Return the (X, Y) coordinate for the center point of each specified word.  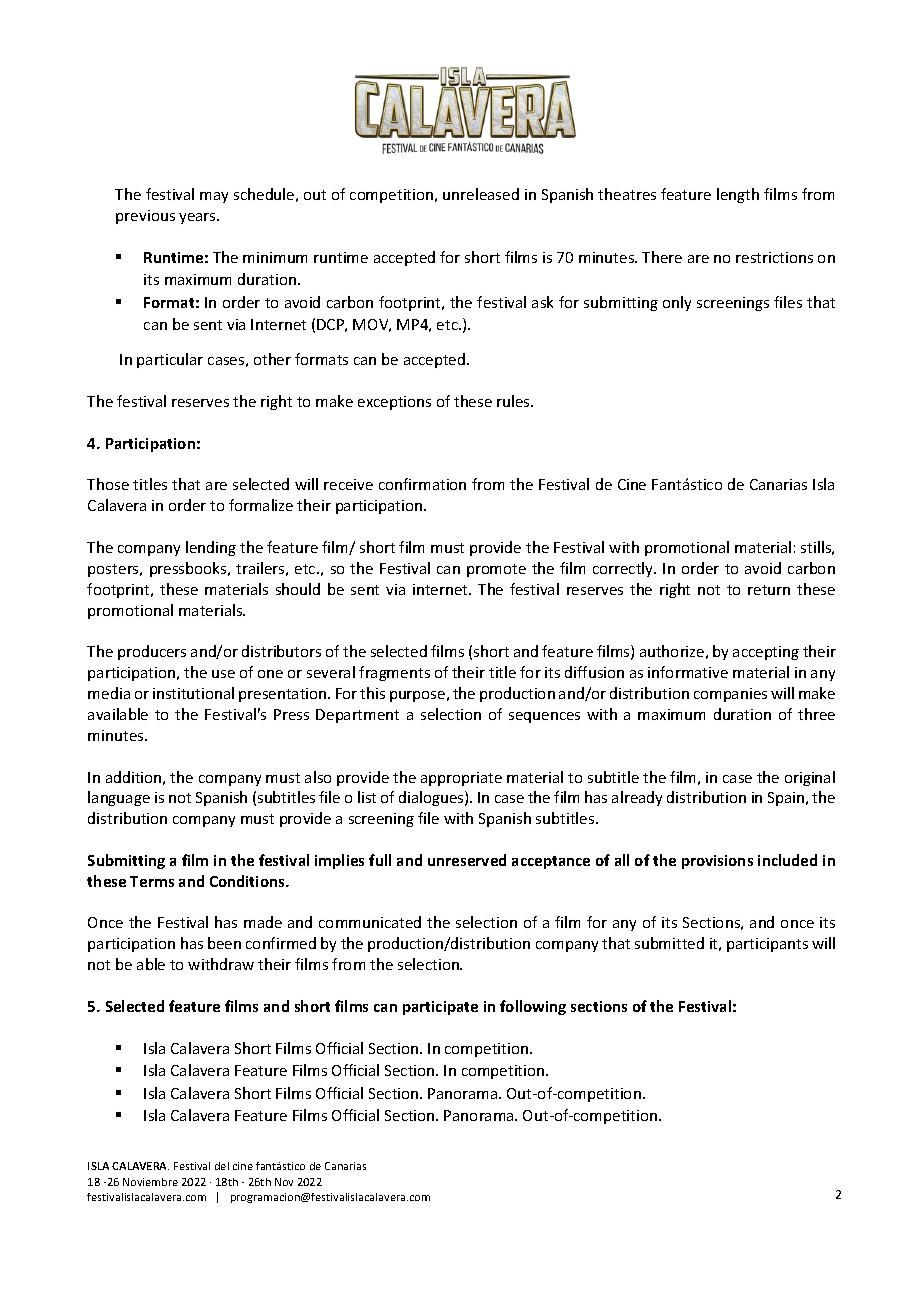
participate (440, 1008)
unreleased (481, 194)
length (738, 195)
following (533, 1007)
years (198, 218)
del (222, 1166)
